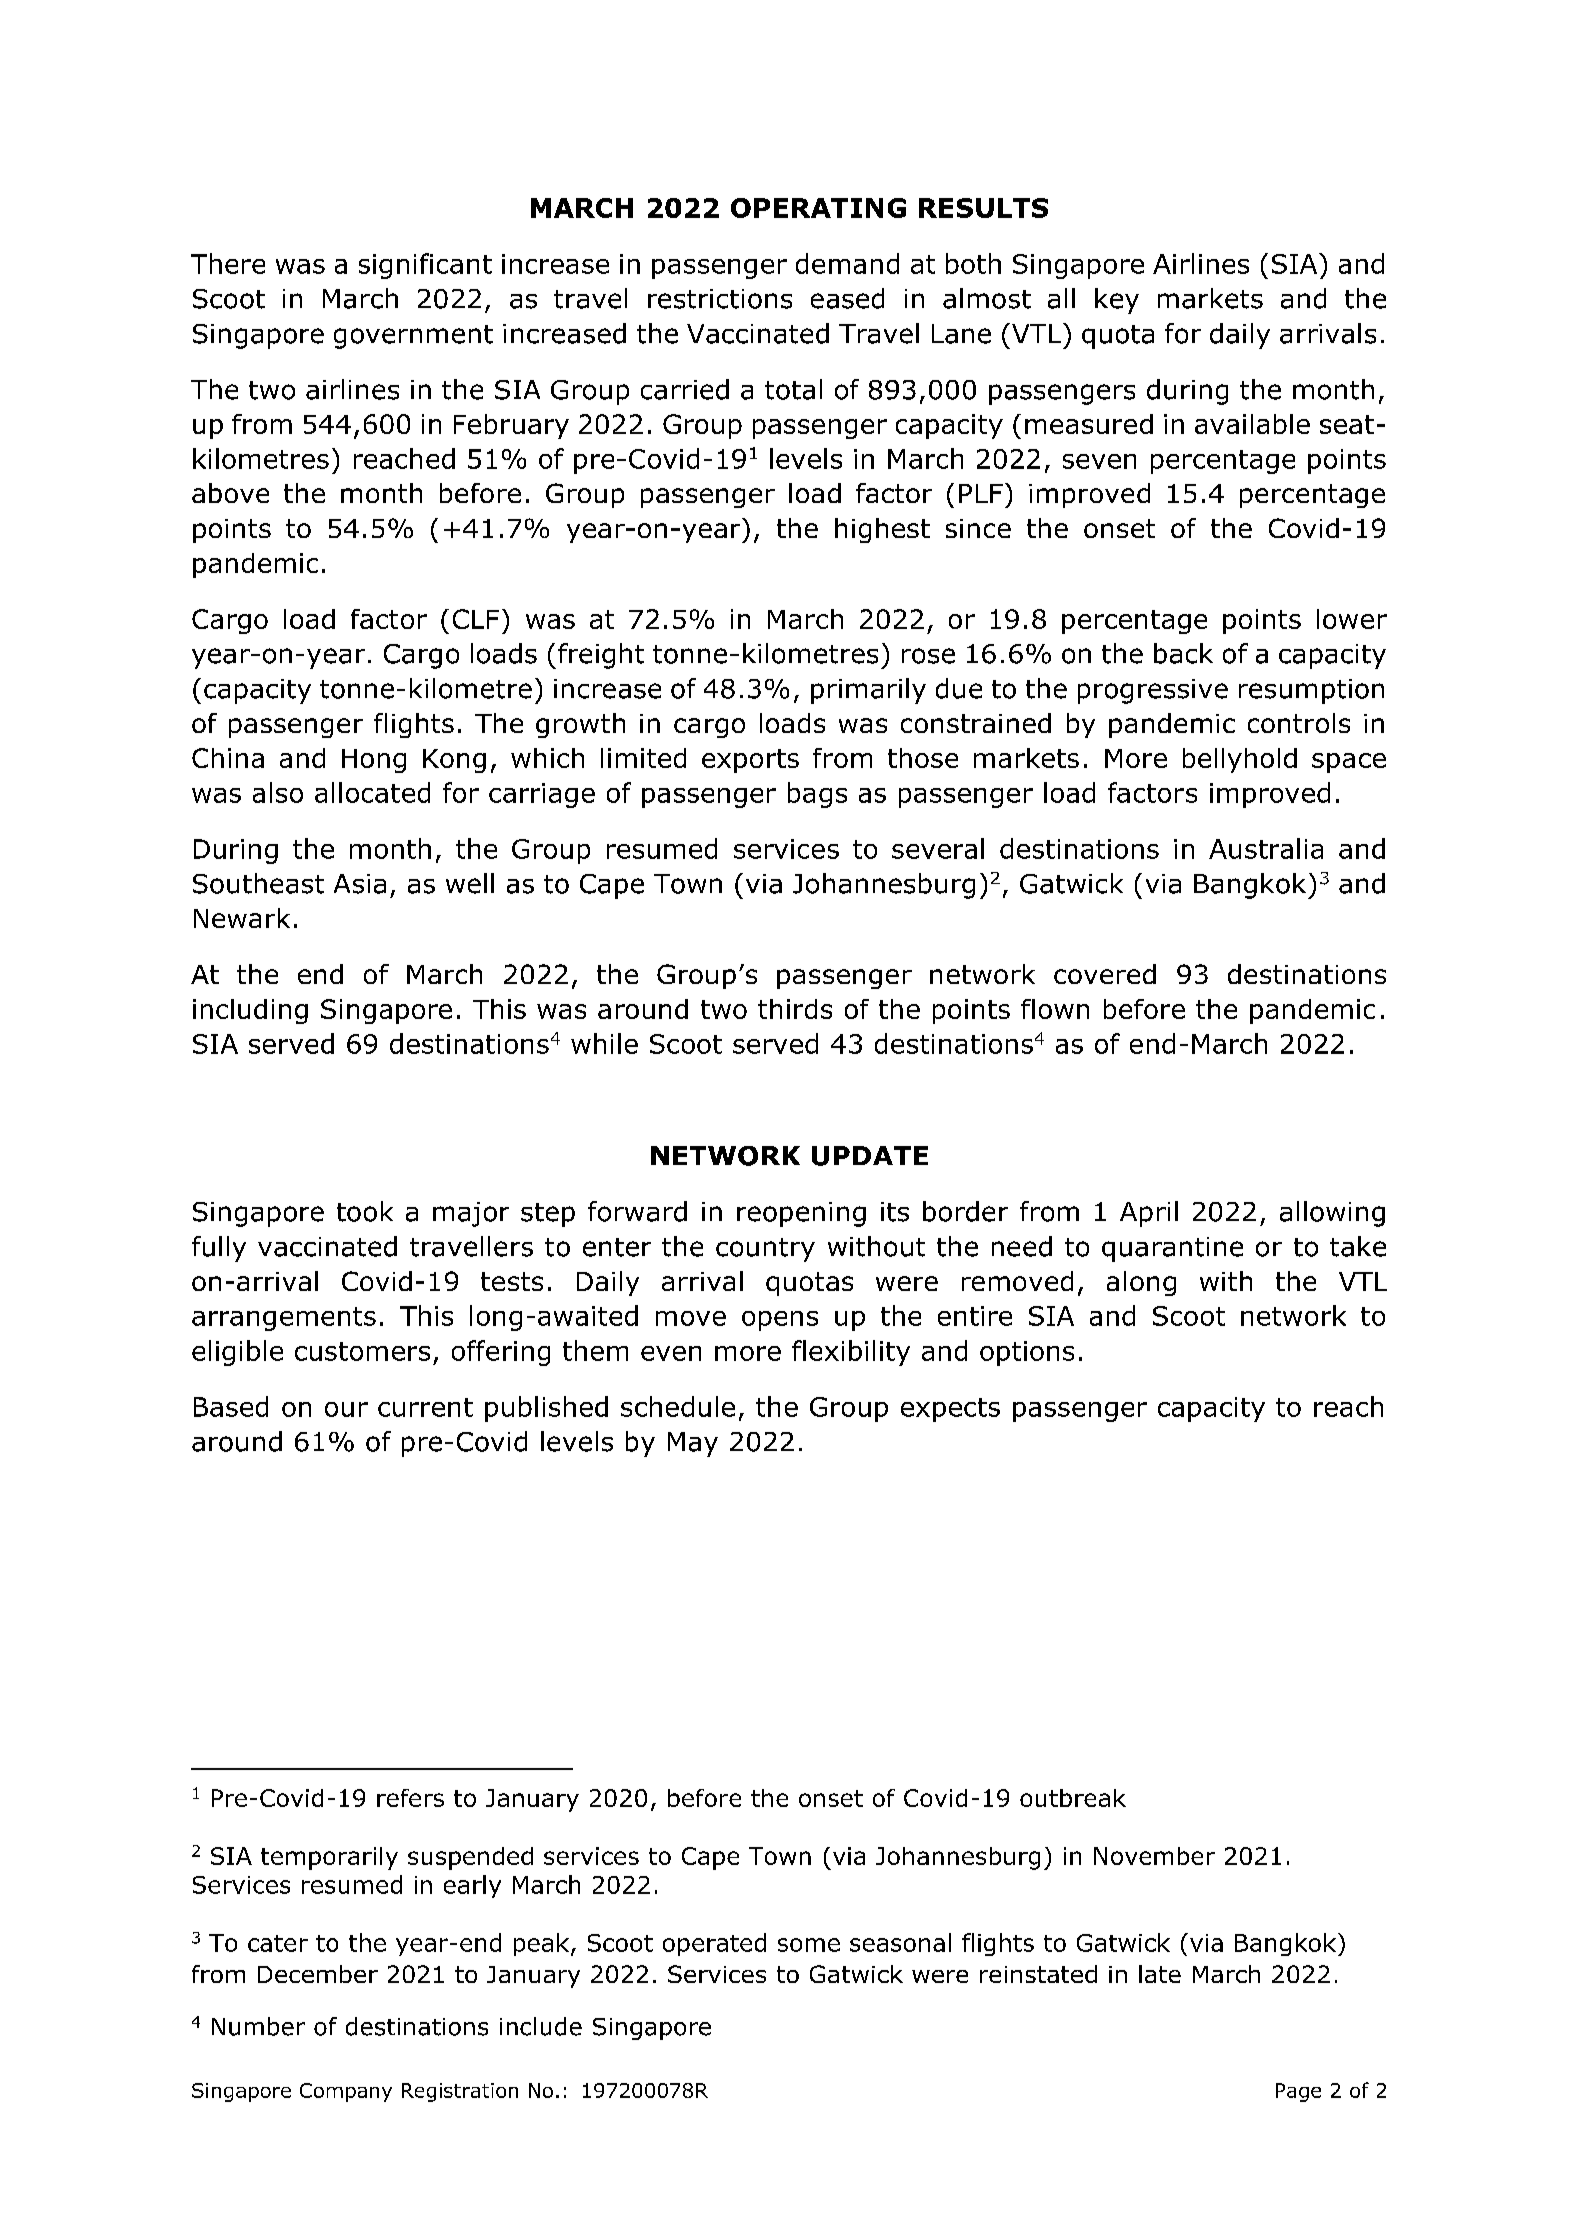 Image resolution: width=1578 pixels, height=2231 pixels. Describe the element at coordinates (365, 1211) in the screenshot. I see `took` at that location.
